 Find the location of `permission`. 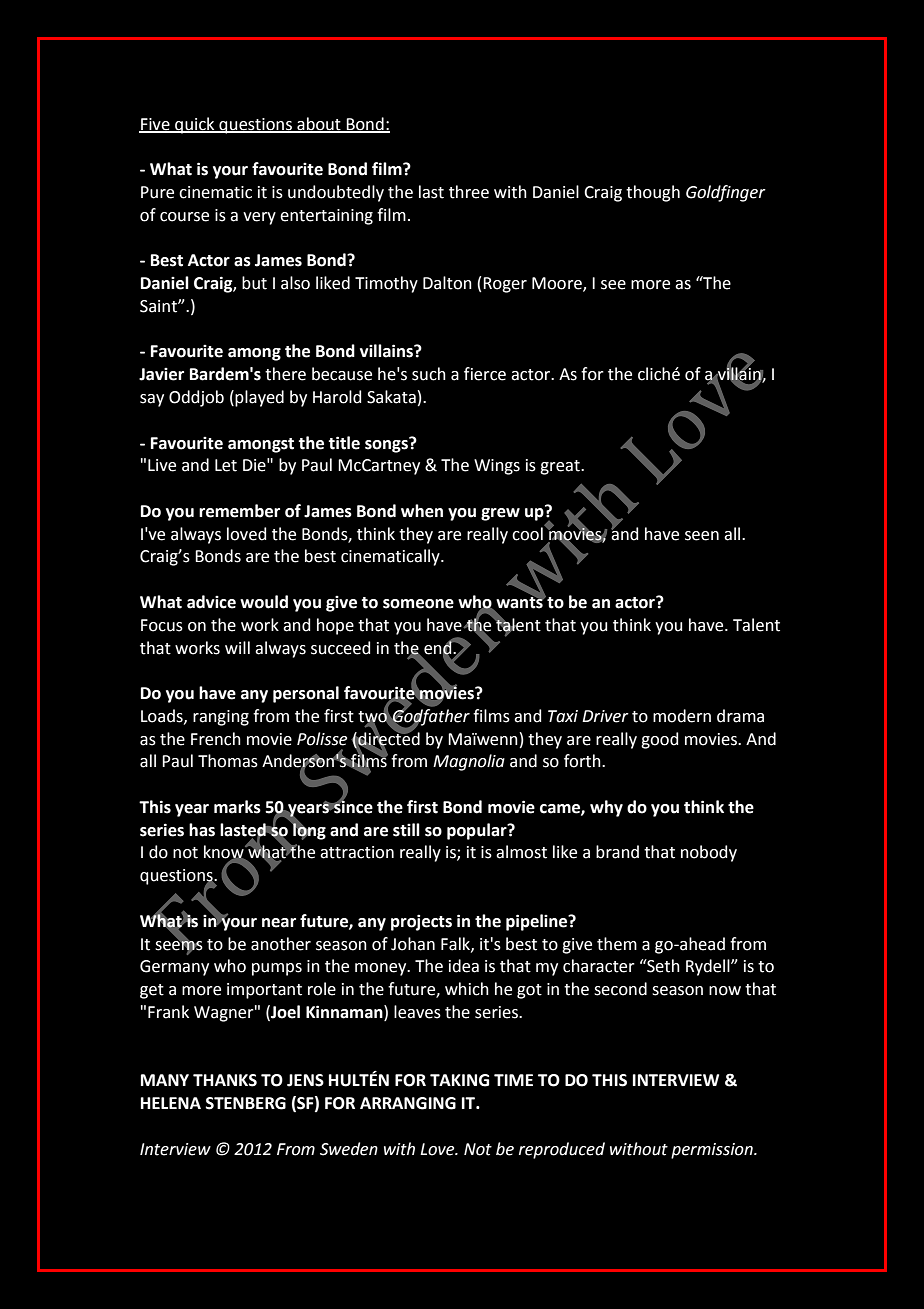

permission is located at coordinates (713, 1151).
